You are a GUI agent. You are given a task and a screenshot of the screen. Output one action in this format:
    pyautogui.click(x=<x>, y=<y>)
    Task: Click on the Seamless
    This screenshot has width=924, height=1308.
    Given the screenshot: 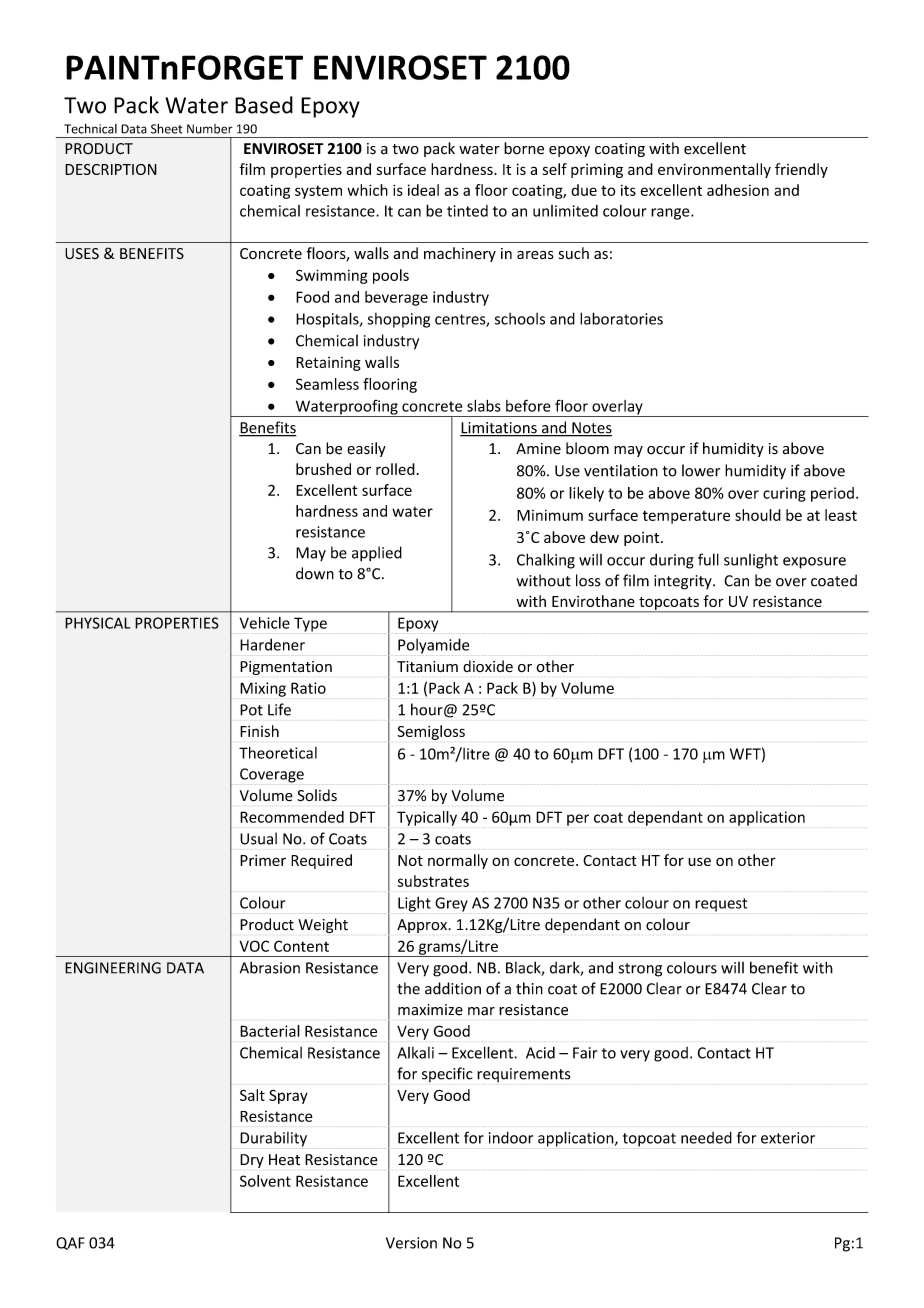 What is the action you would take?
    pyautogui.click(x=327, y=384)
